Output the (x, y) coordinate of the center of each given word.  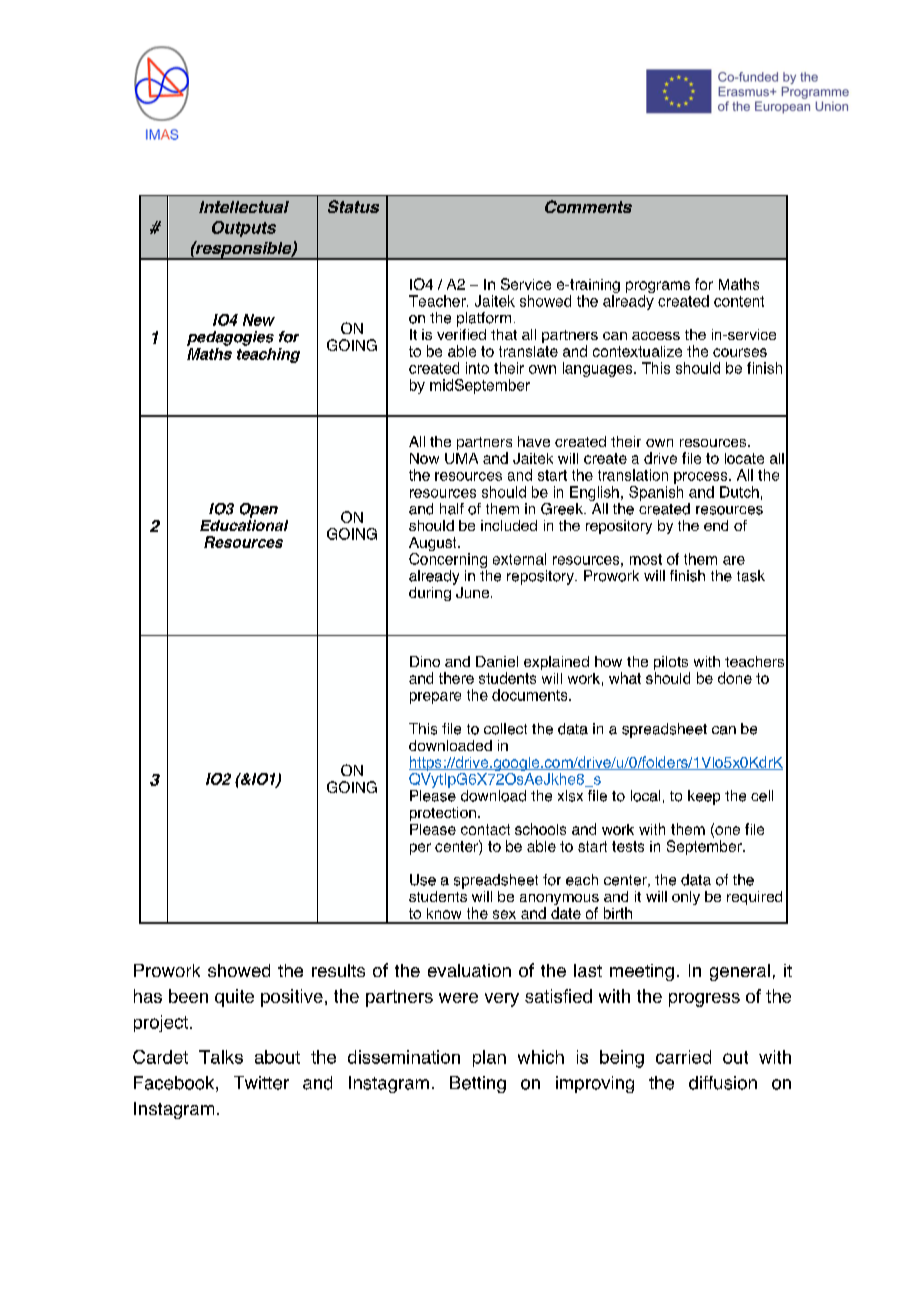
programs (658, 288)
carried (683, 1057)
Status (353, 206)
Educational (244, 524)
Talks (221, 1057)
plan (489, 1058)
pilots (672, 664)
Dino (425, 661)
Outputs (244, 229)
